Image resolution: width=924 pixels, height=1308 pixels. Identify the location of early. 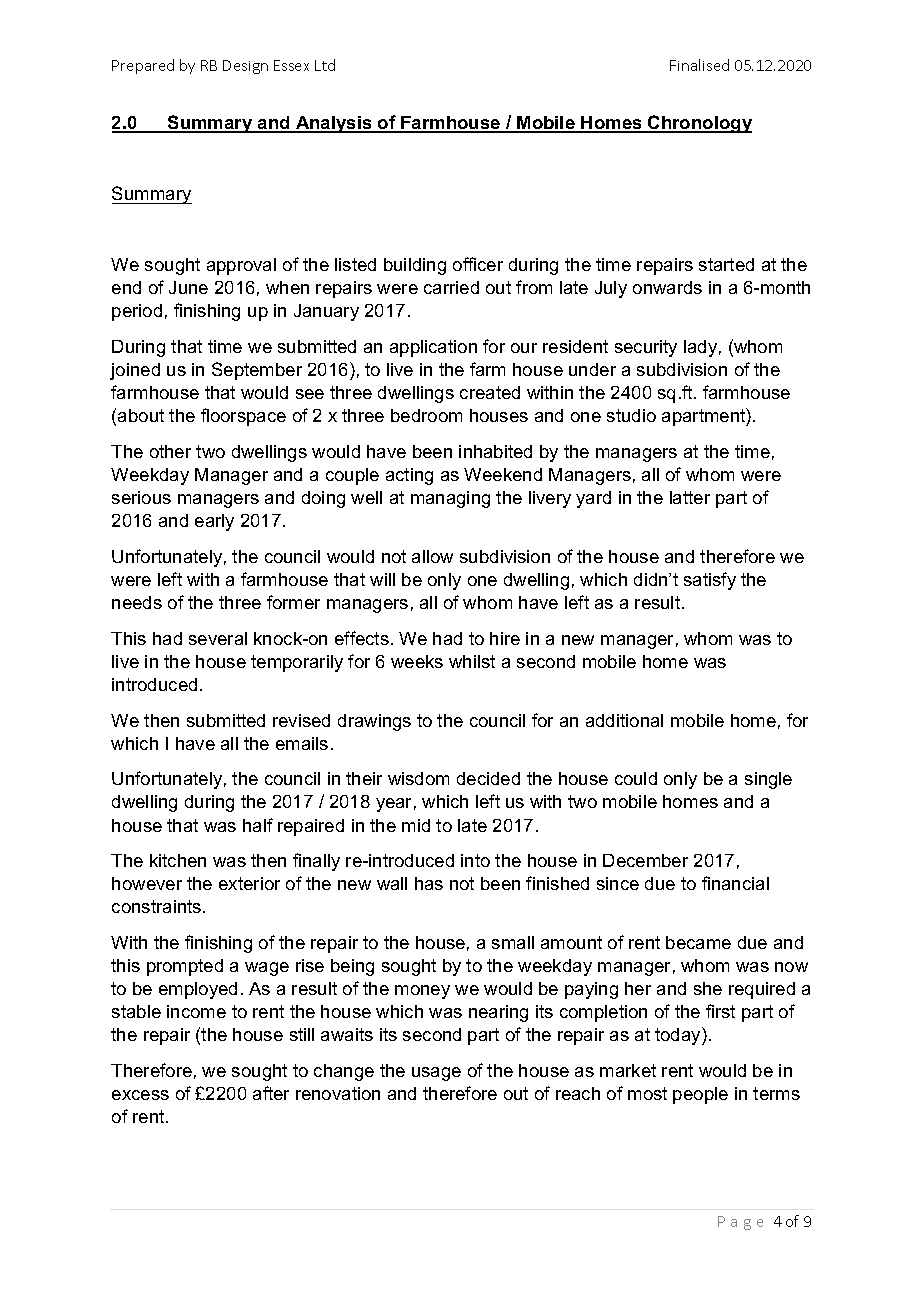
(214, 522).
